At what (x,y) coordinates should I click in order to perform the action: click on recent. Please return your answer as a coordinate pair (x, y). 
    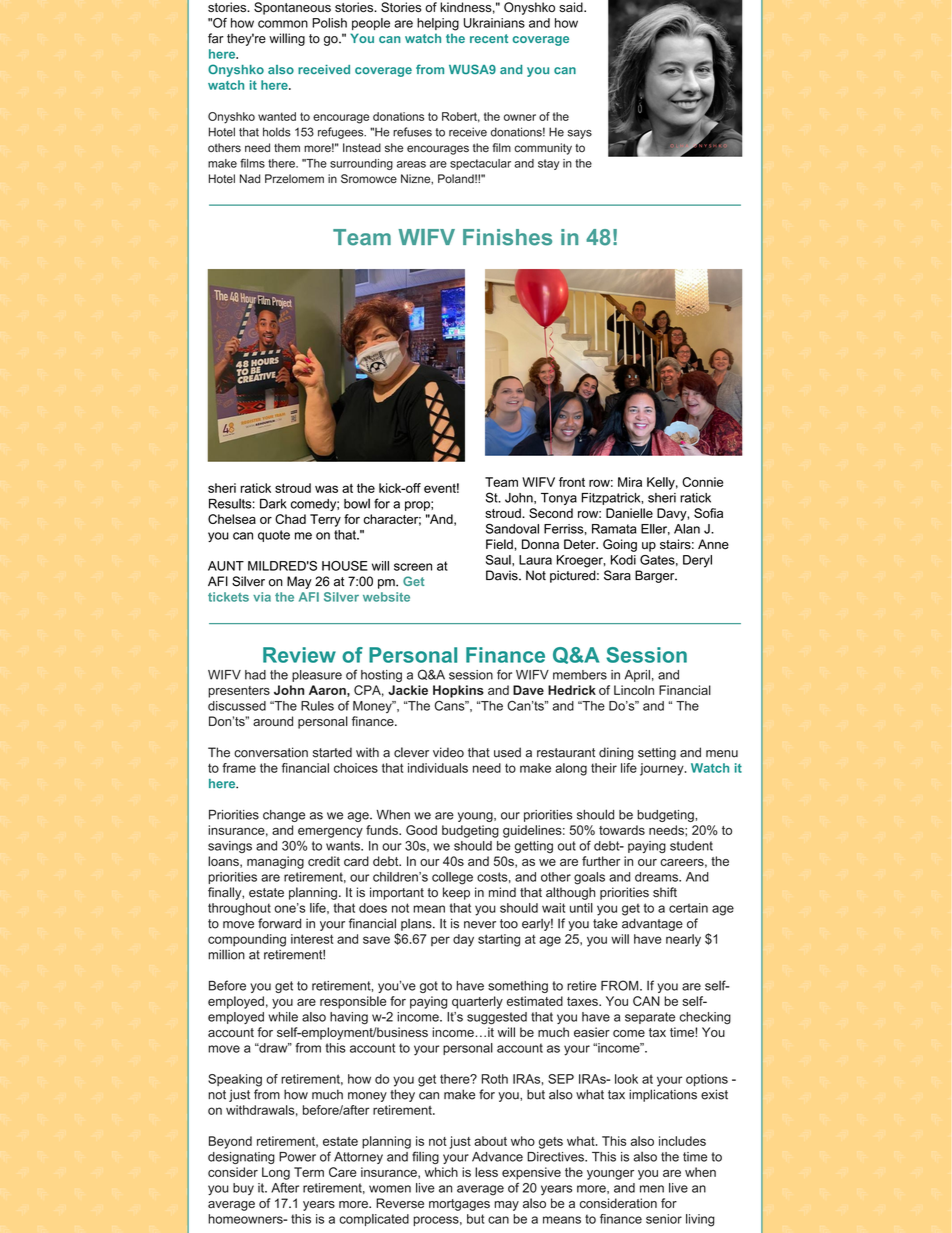
    Looking at the image, I should click on (489, 38).
